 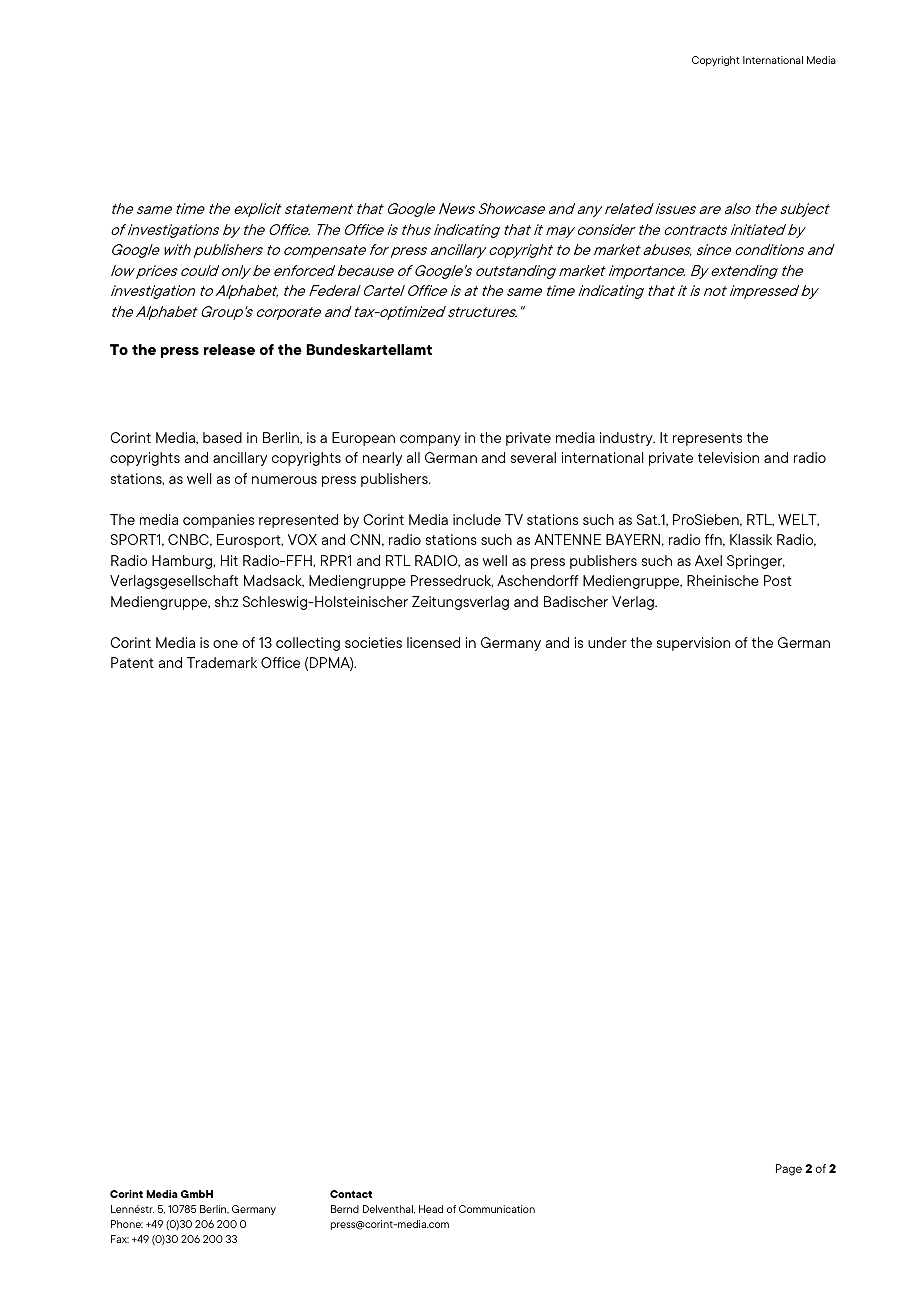 What do you see at coordinates (707, 439) in the page?
I see `represents` at bounding box center [707, 439].
